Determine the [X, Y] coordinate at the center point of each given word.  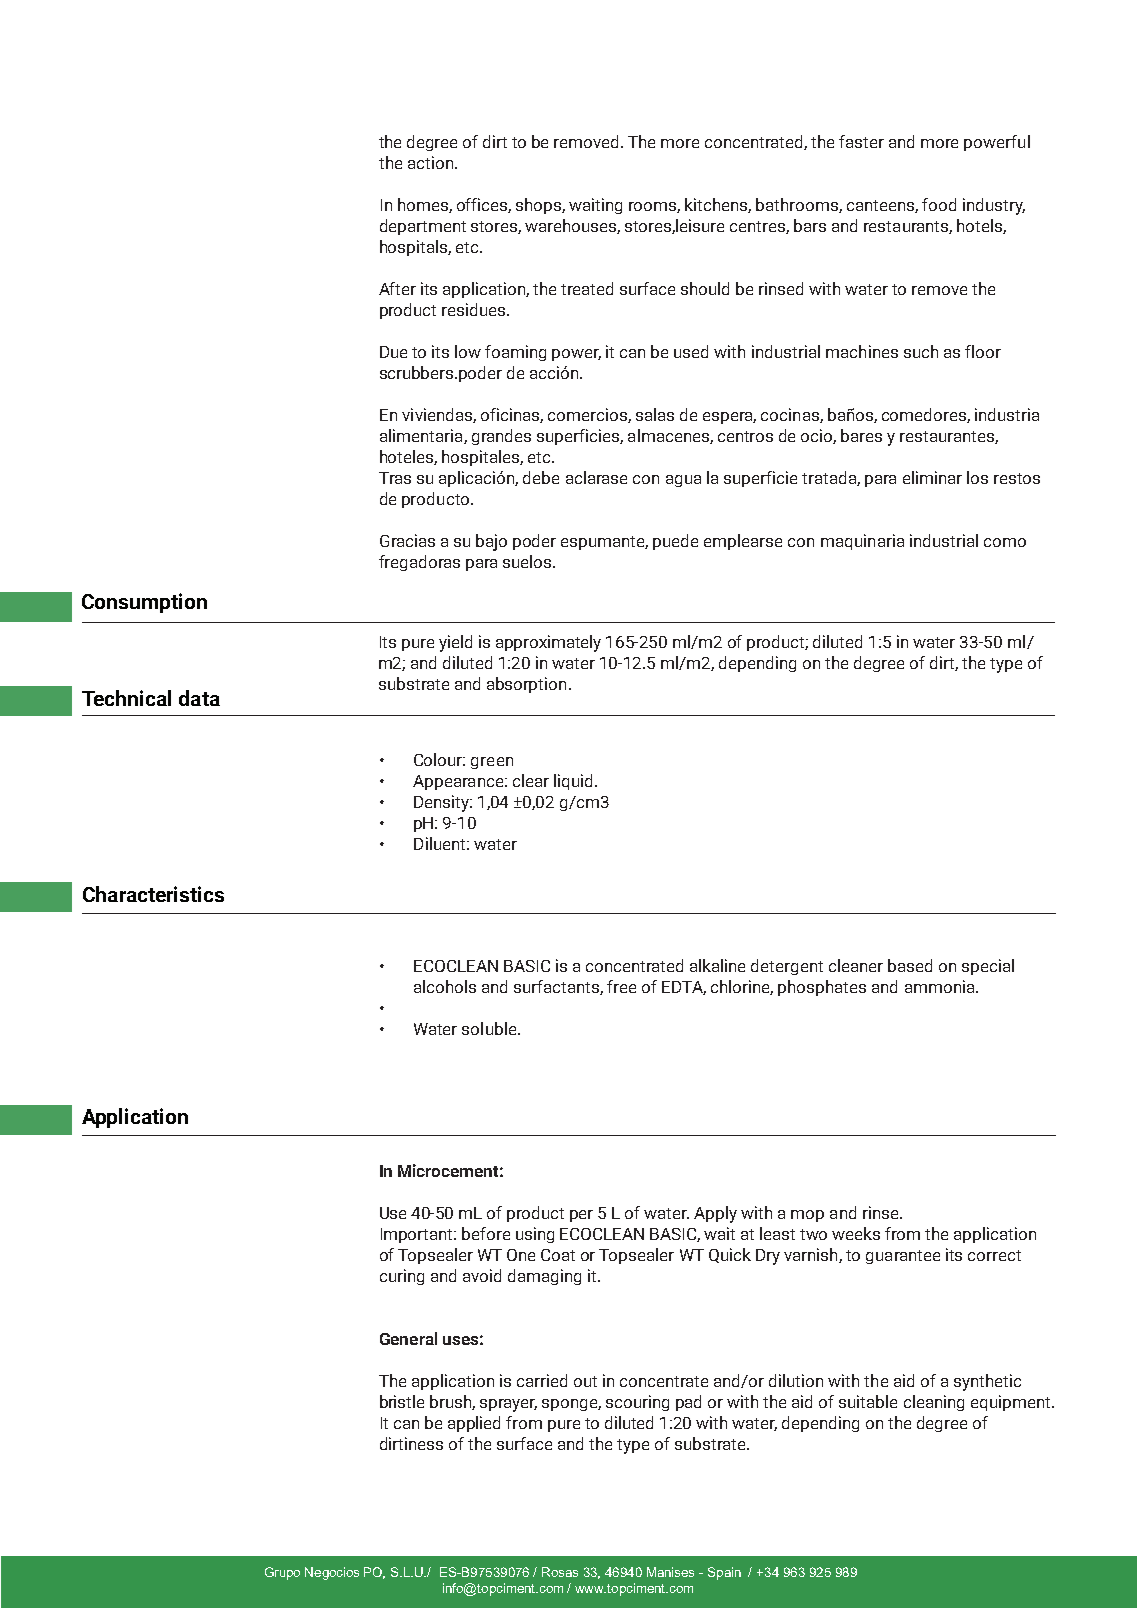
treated [587, 288]
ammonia [941, 986]
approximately [548, 643]
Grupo [282, 1573]
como [1005, 542]
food [939, 204]
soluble [490, 1028]
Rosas [560, 1572]
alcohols [445, 986]
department [423, 227]
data [199, 698]
